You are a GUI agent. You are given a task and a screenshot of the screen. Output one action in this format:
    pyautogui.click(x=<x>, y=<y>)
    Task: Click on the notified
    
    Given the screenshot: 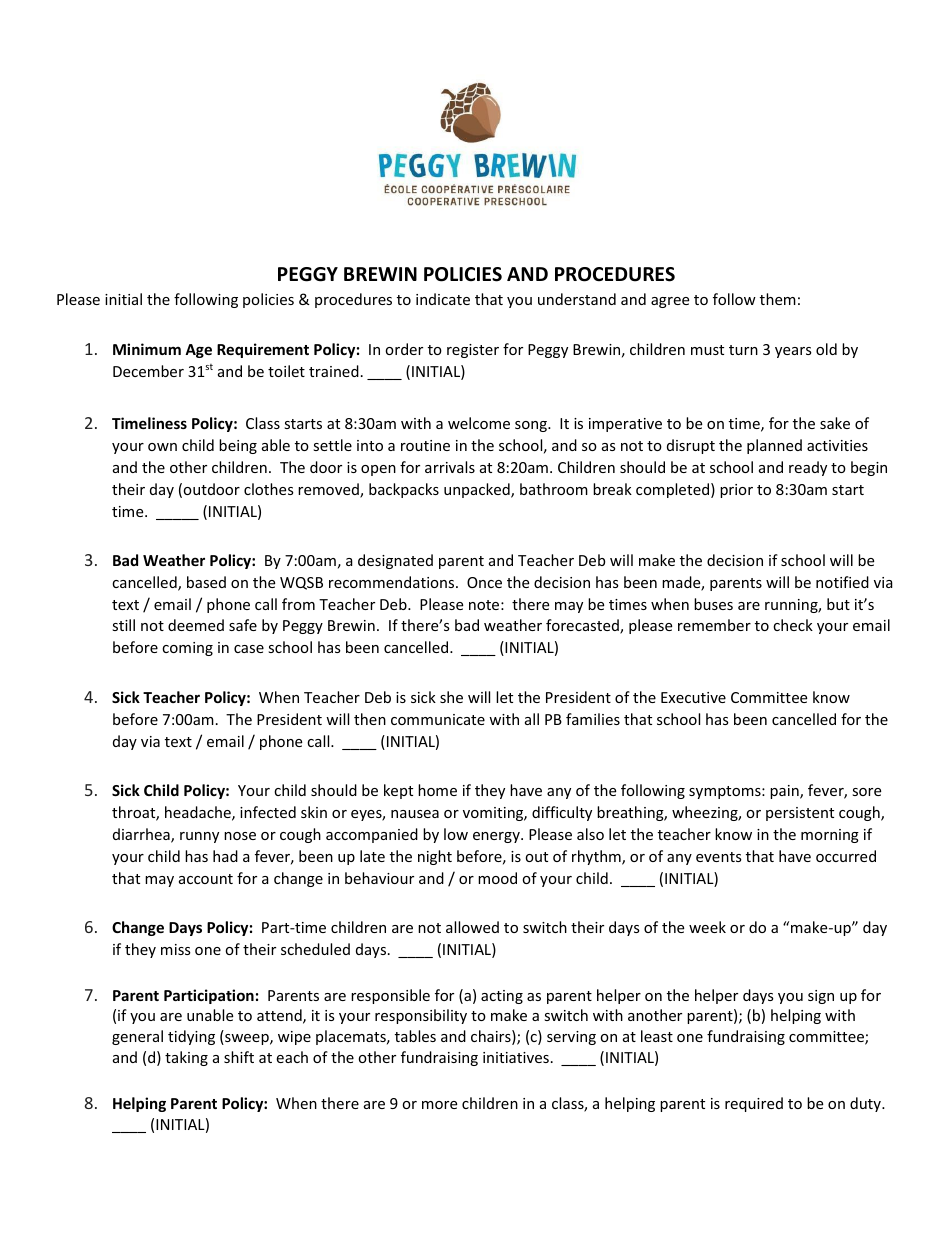 What is the action you would take?
    pyautogui.click(x=842, y=582)
